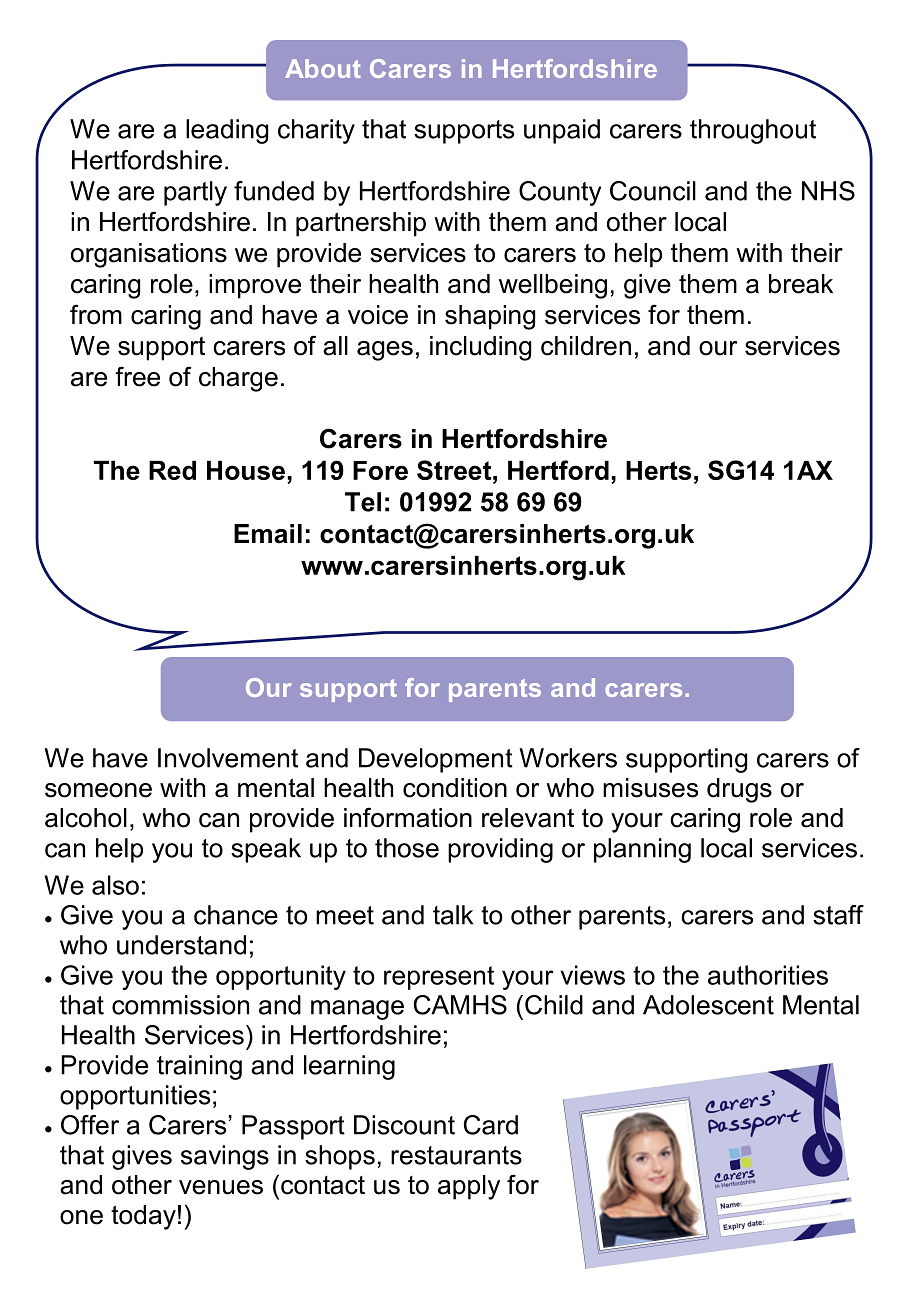 Image resolution: width=924 pixels, height=1313 pixels. Describe the element at coordinates (801, 284) in the image. I see `break` at that location.
